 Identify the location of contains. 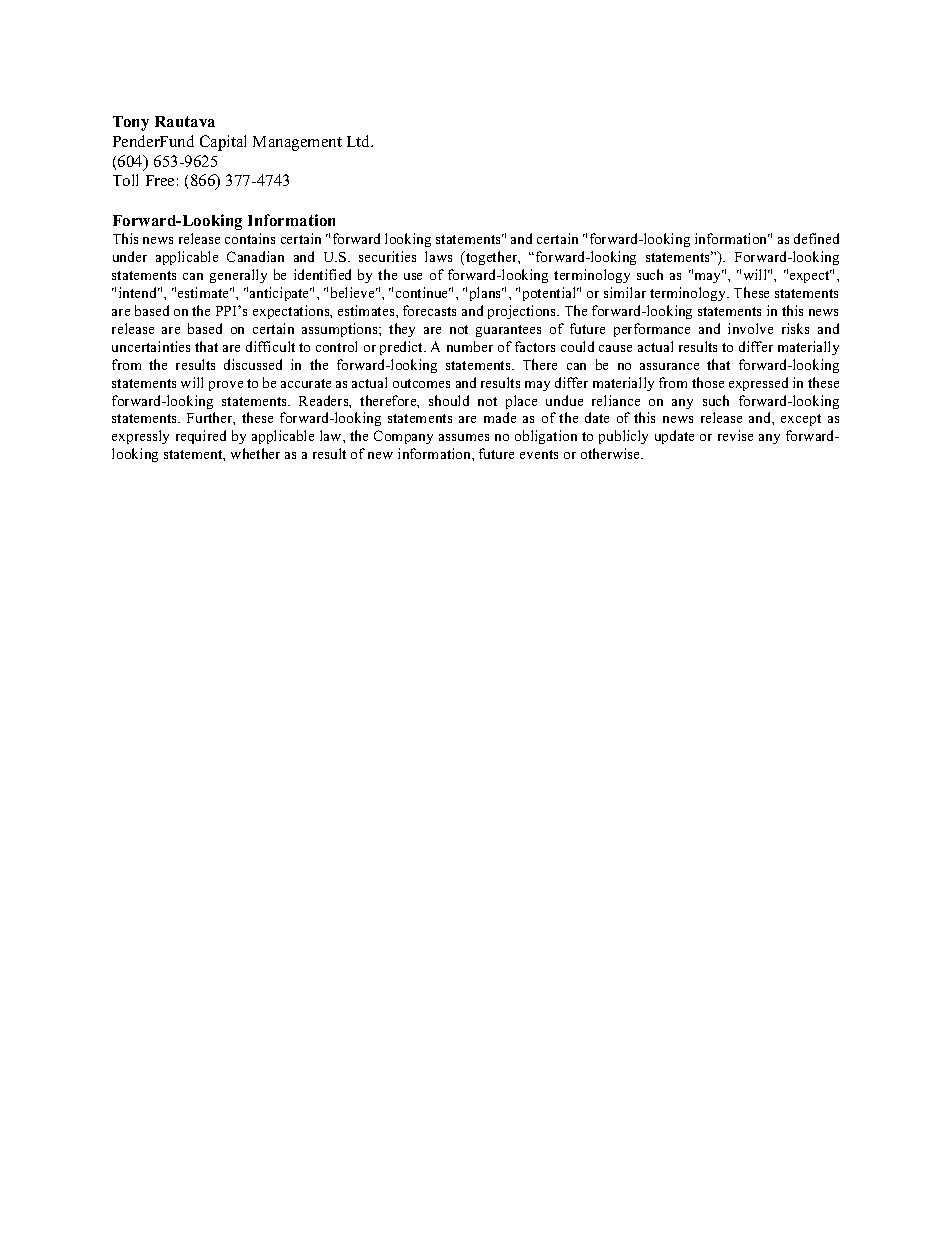
(250, 238).
